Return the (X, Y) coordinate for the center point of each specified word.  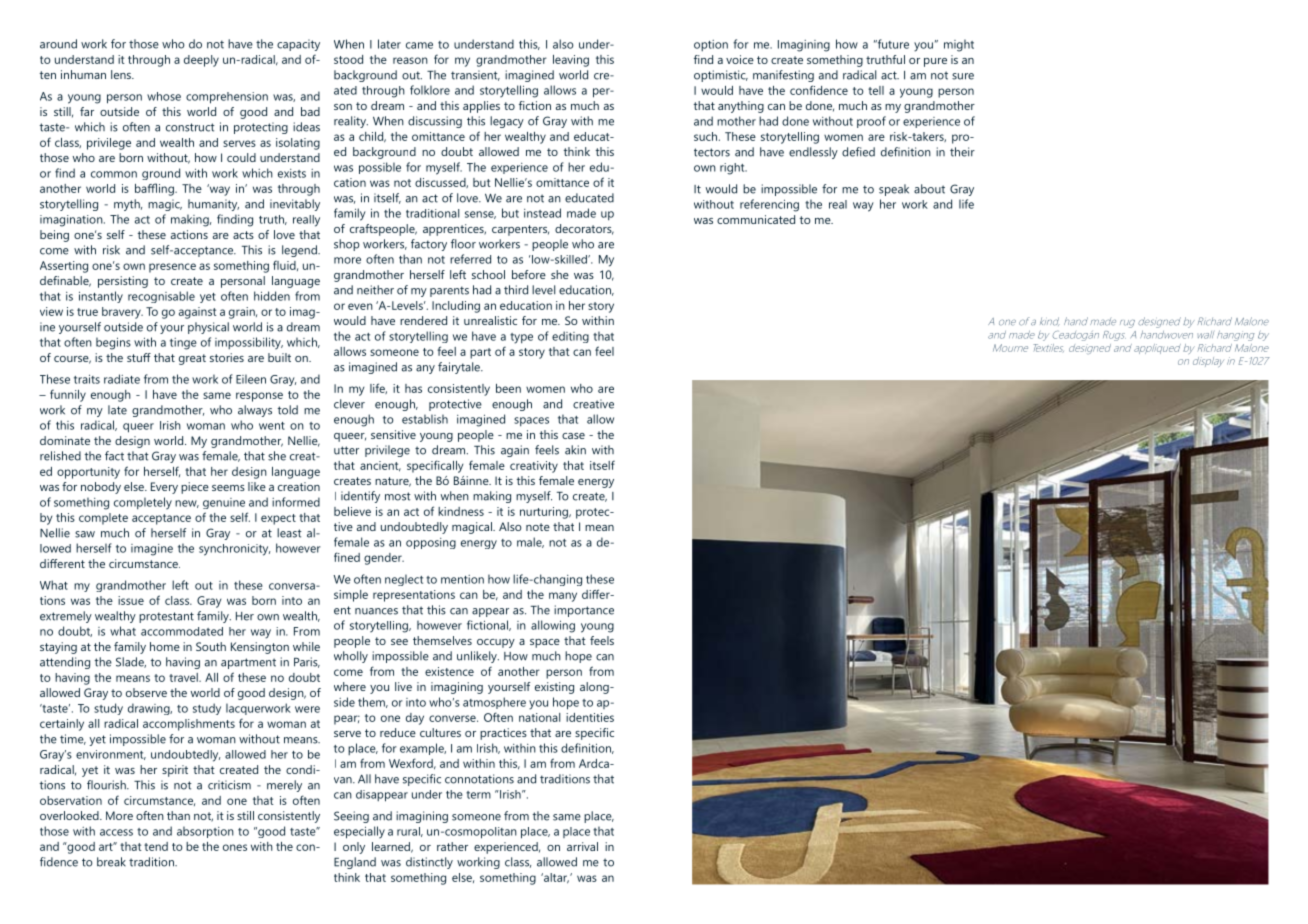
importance (584, 611)
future (892, 44)
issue (131, 600)
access (116, 832)
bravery (122, 313)
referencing (769, 205)
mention (462, 579)
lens (122, 74)
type (521, 338)
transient (475, 75)
